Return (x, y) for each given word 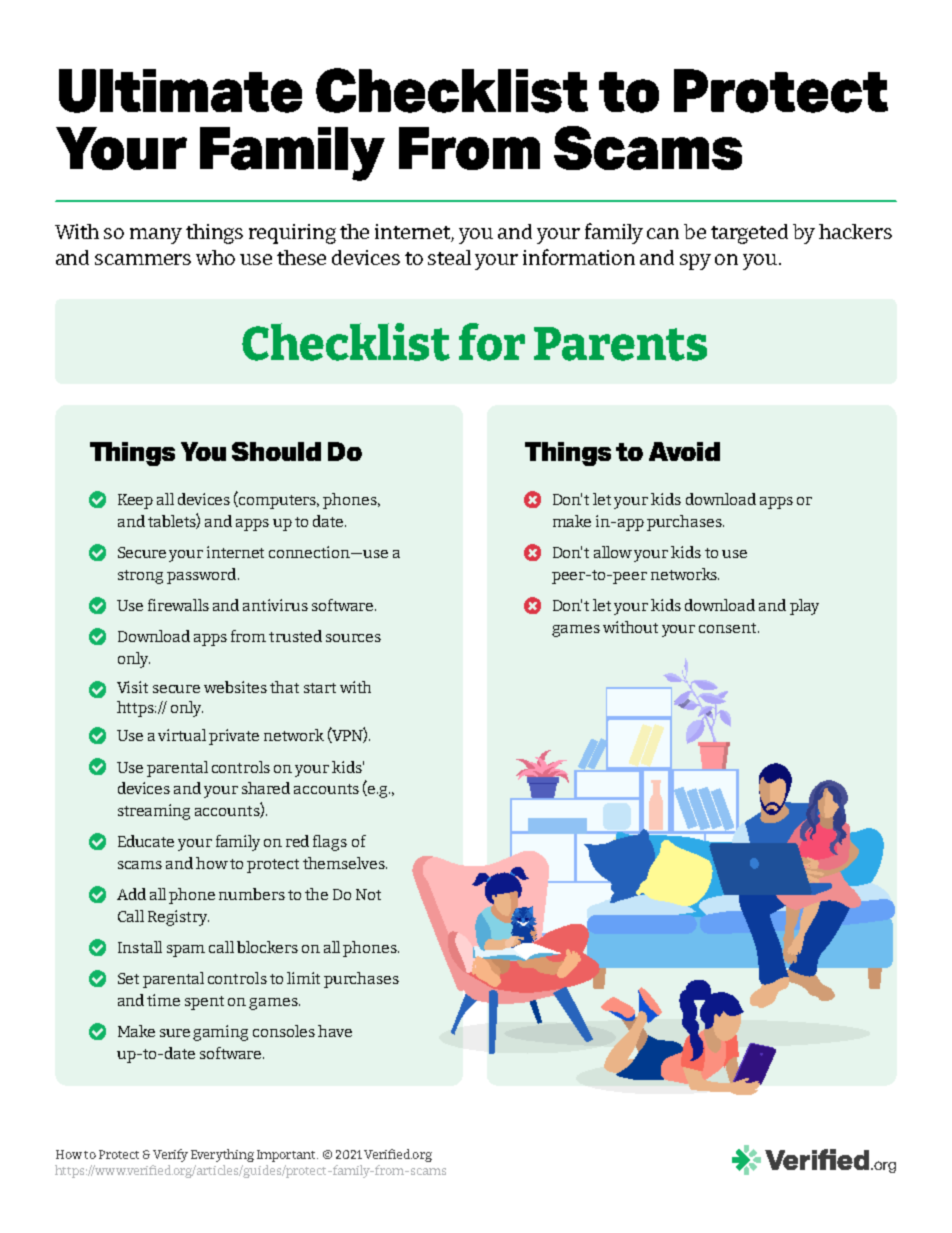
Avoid (684, 451)
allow (613, 552)
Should (276, 451)
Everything (222, 1155)
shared (266, 788)
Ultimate (180, 91)
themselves (345, 863)
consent (729, 628)
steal (449, 257)
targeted (749, 234)
